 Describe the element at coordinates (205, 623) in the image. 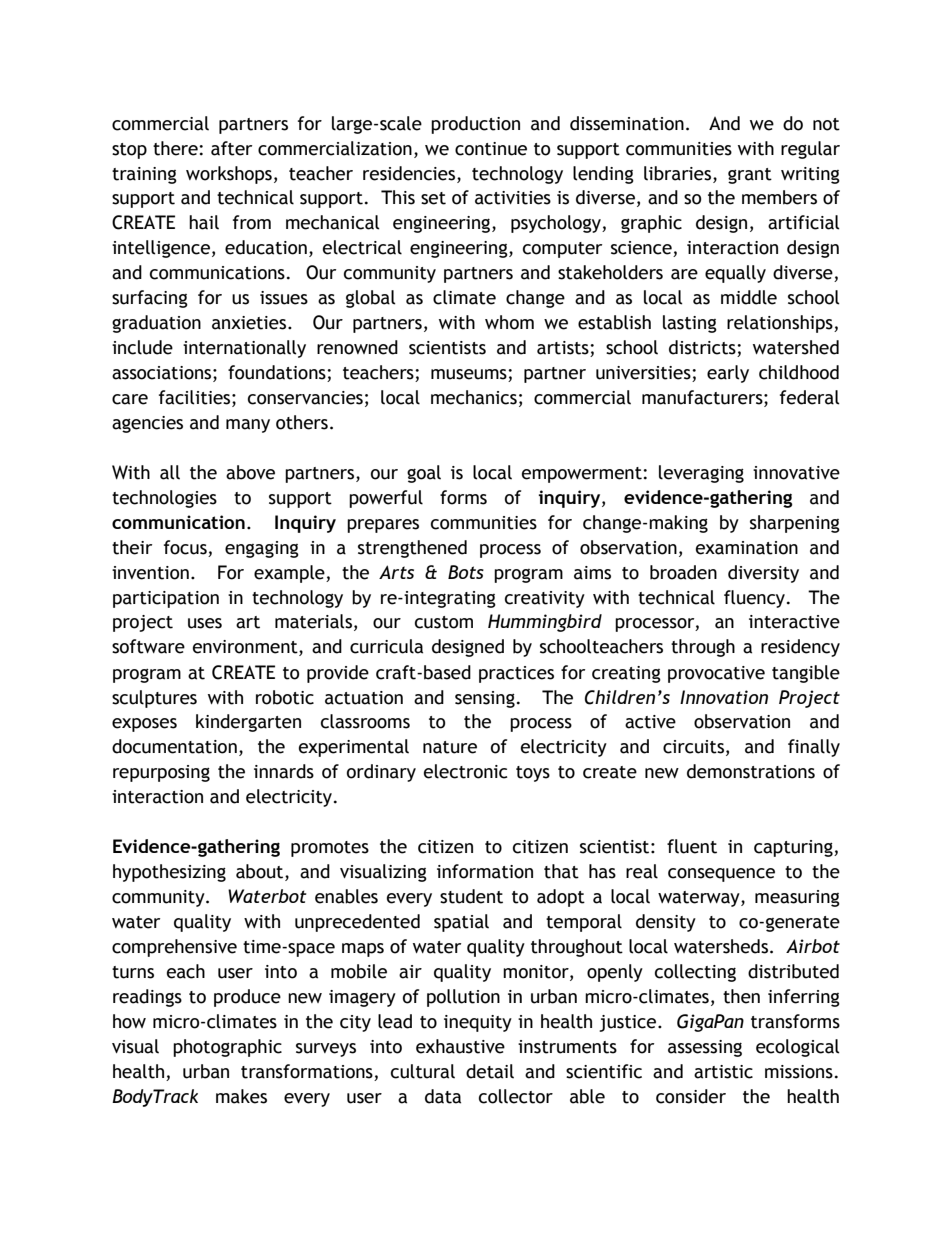

I see `uses` at that location.
